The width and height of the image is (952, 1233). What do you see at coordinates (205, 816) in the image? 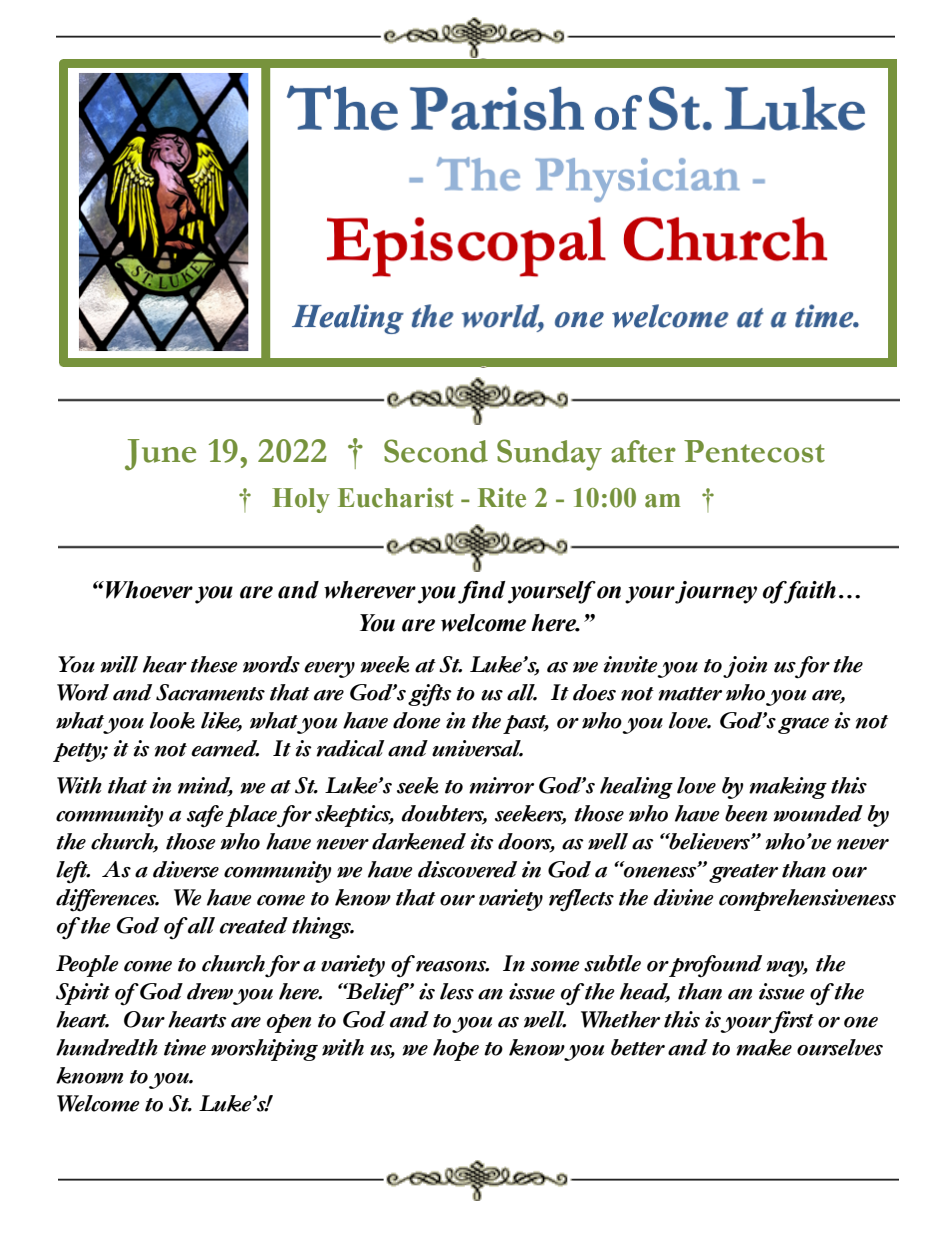
I see `safe` at bounding box center [205, 816].
